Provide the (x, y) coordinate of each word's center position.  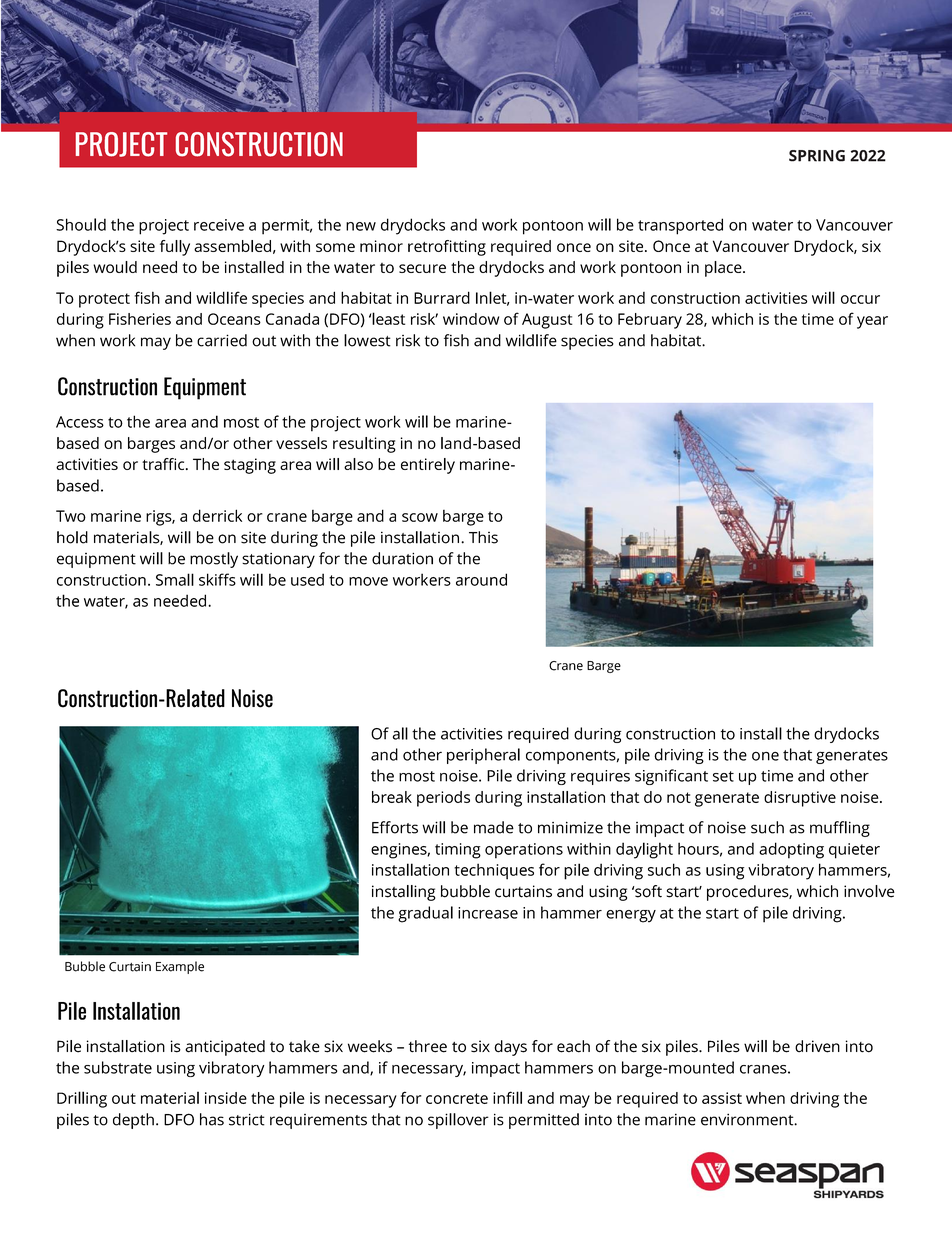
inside (226, 1098)
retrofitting (447, 248)
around (481, 579)
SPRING (817, 156)
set (723, 776)
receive (219, 225)
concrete (457, 1098)
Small (175, 579)
